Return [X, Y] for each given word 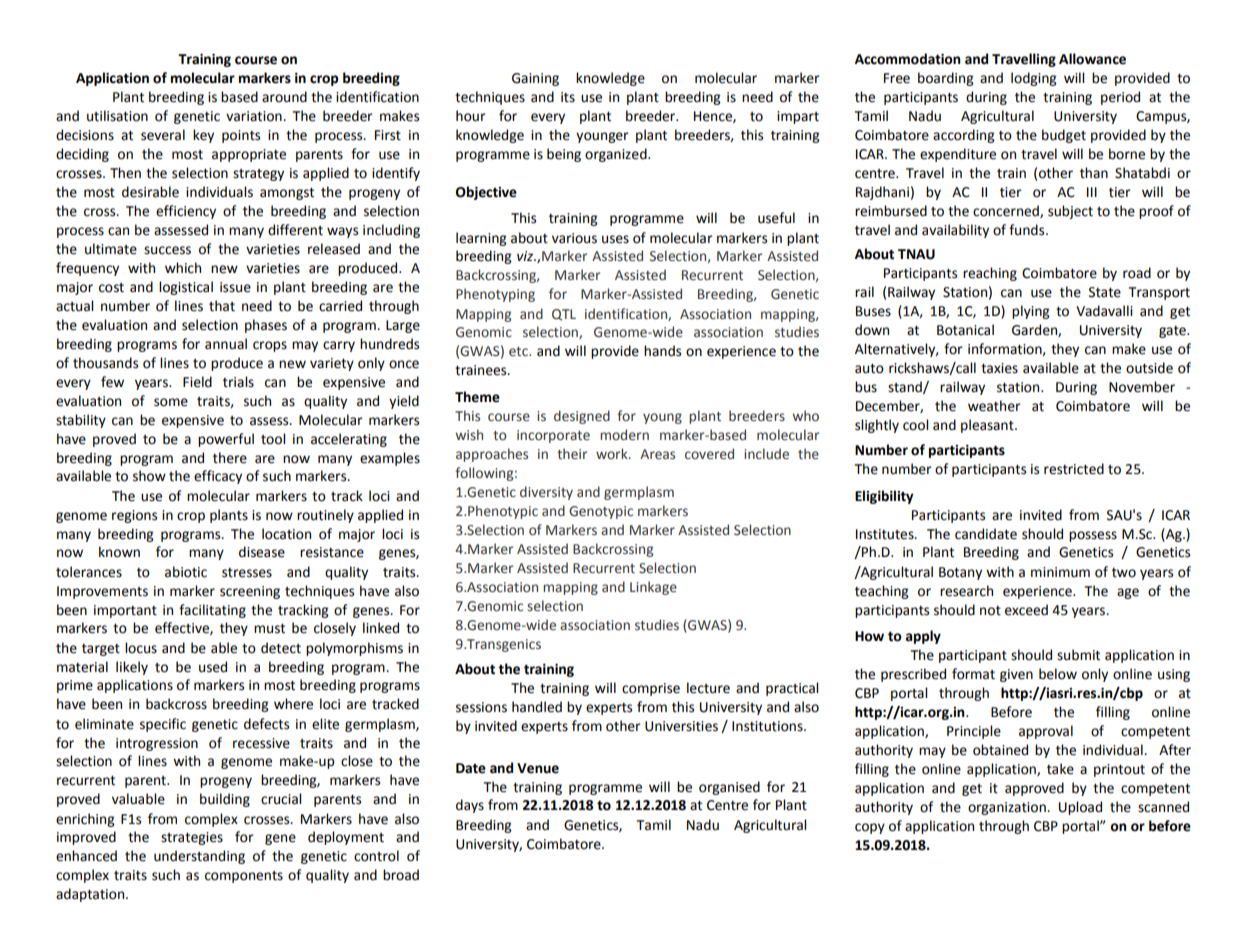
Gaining [535, 79]
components [244, 877]
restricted [1074, 469]
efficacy [218, 477]
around [284, 97]
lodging [1034, 79]
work [613, 453]
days [470, 806]
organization [1008, 808]
